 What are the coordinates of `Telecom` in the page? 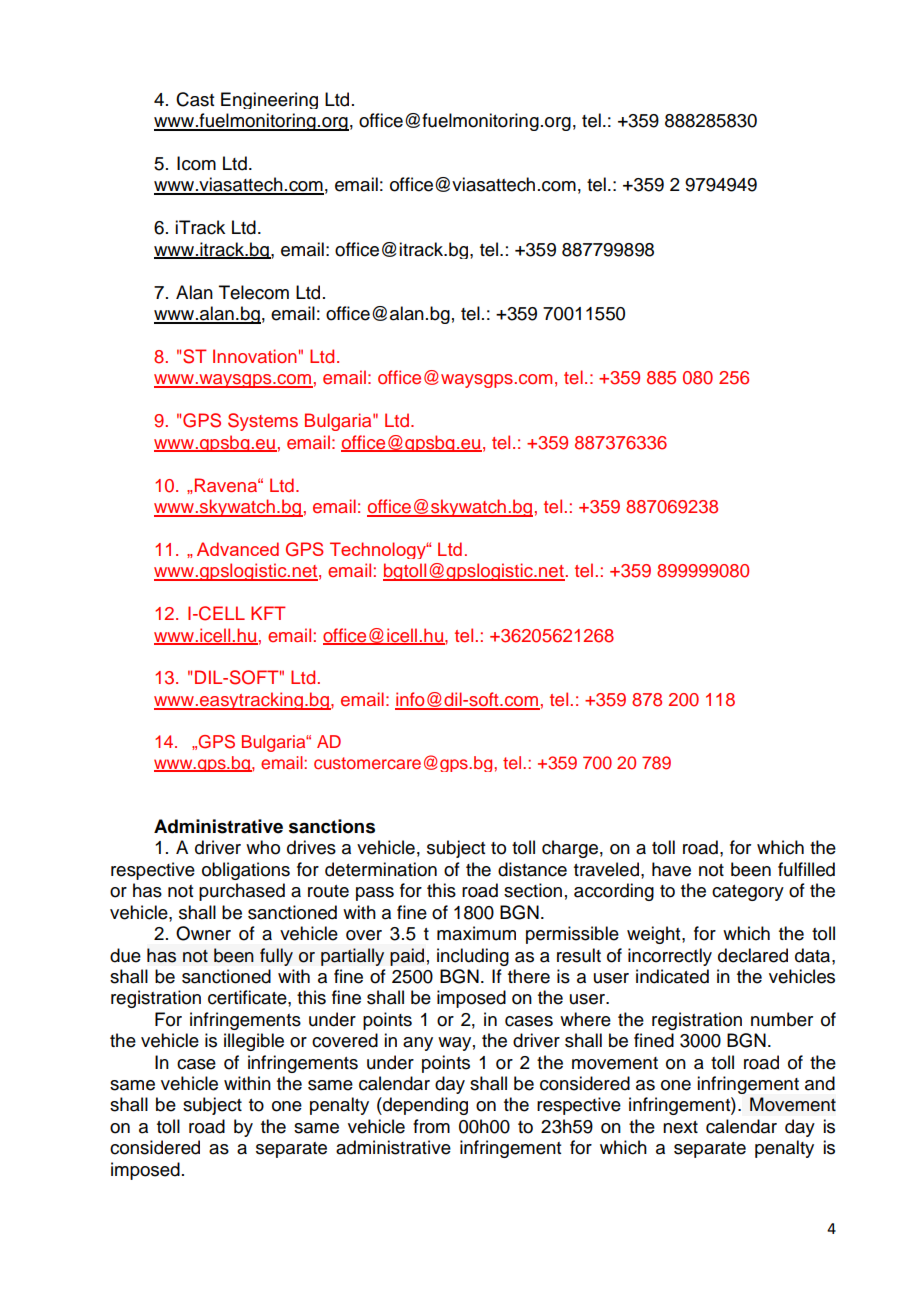 It's located at (254, 292).
